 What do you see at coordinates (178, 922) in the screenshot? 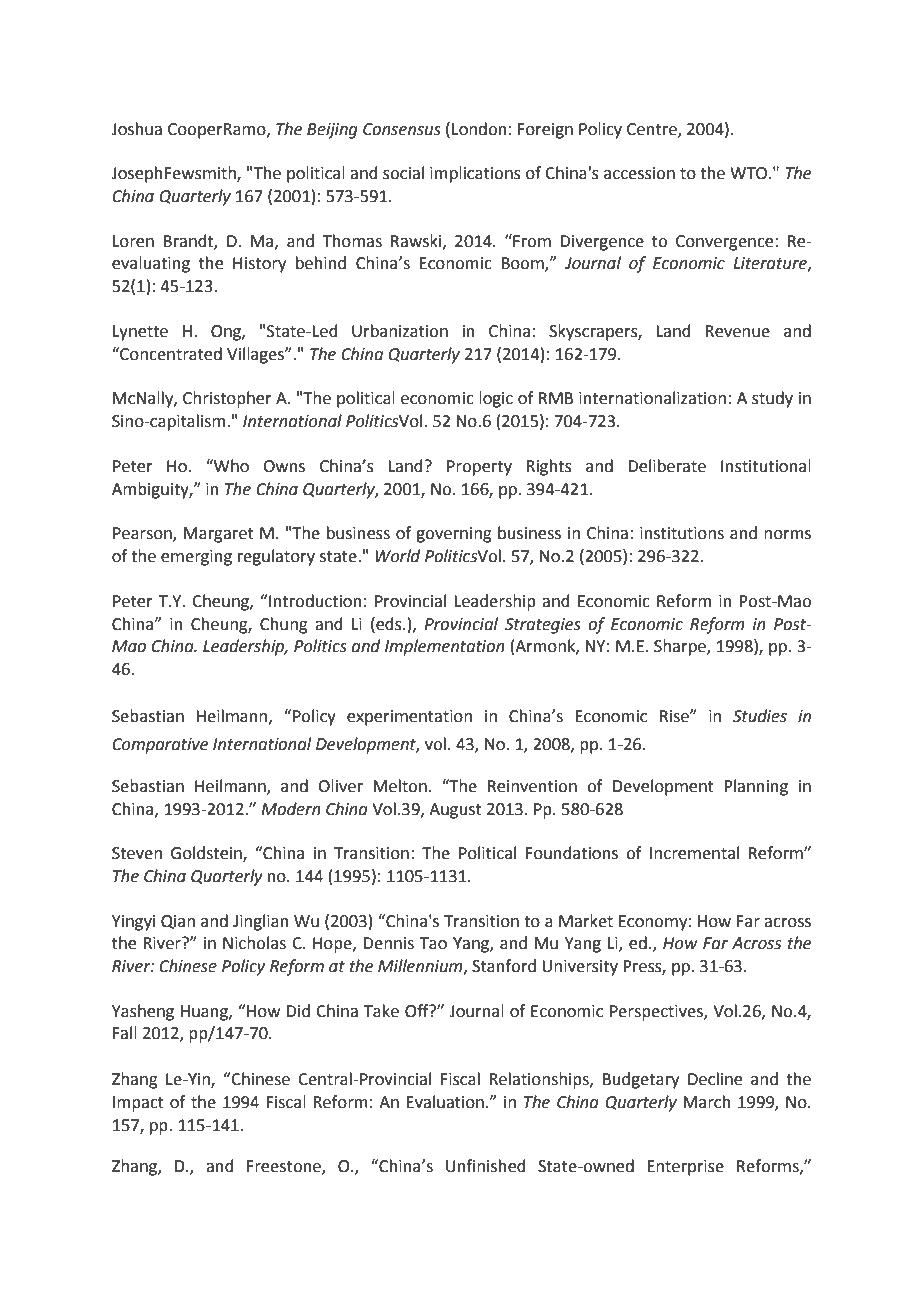
I see `Qian` at bounding box center [178, 922].
